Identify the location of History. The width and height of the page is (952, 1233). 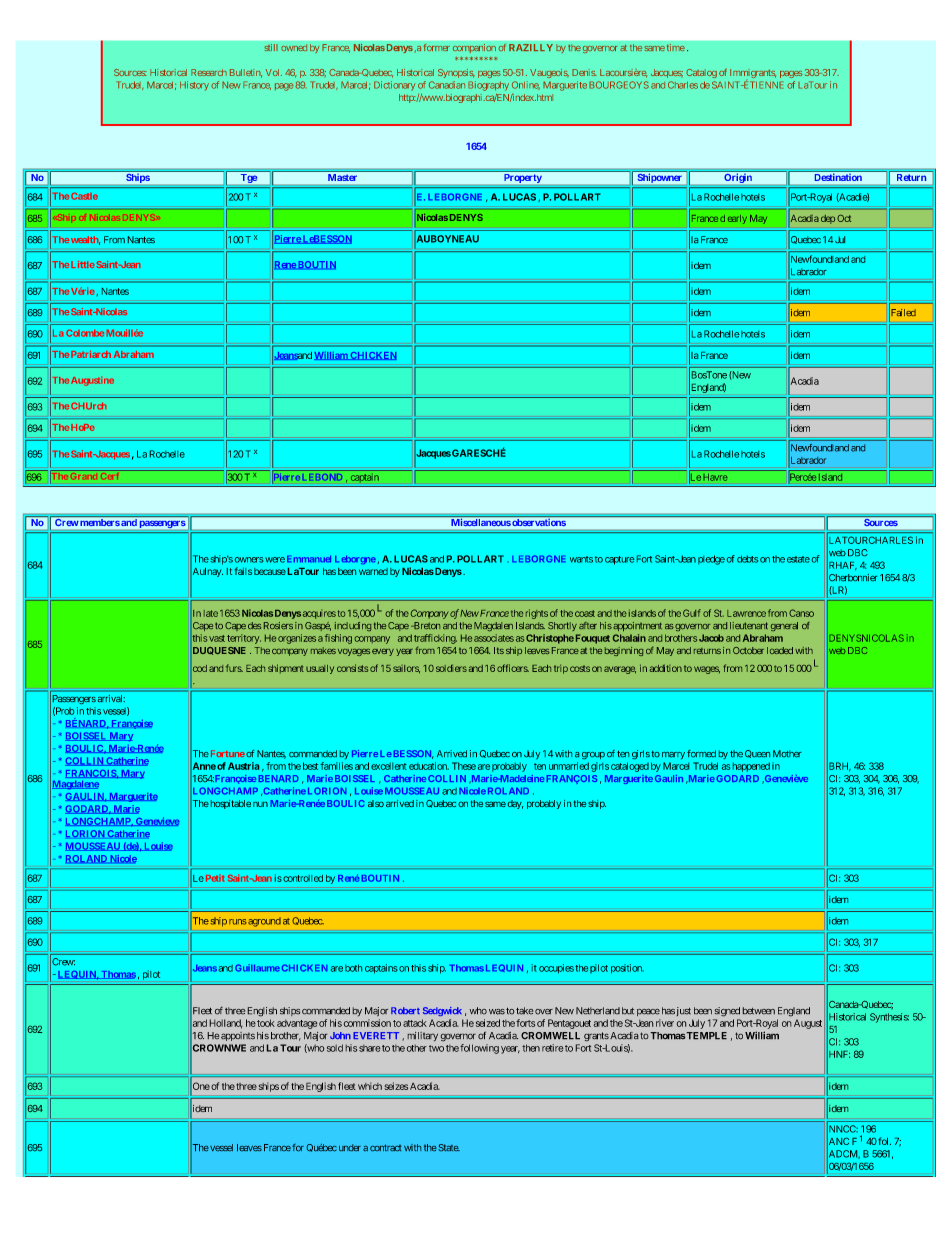
(194, 86).
